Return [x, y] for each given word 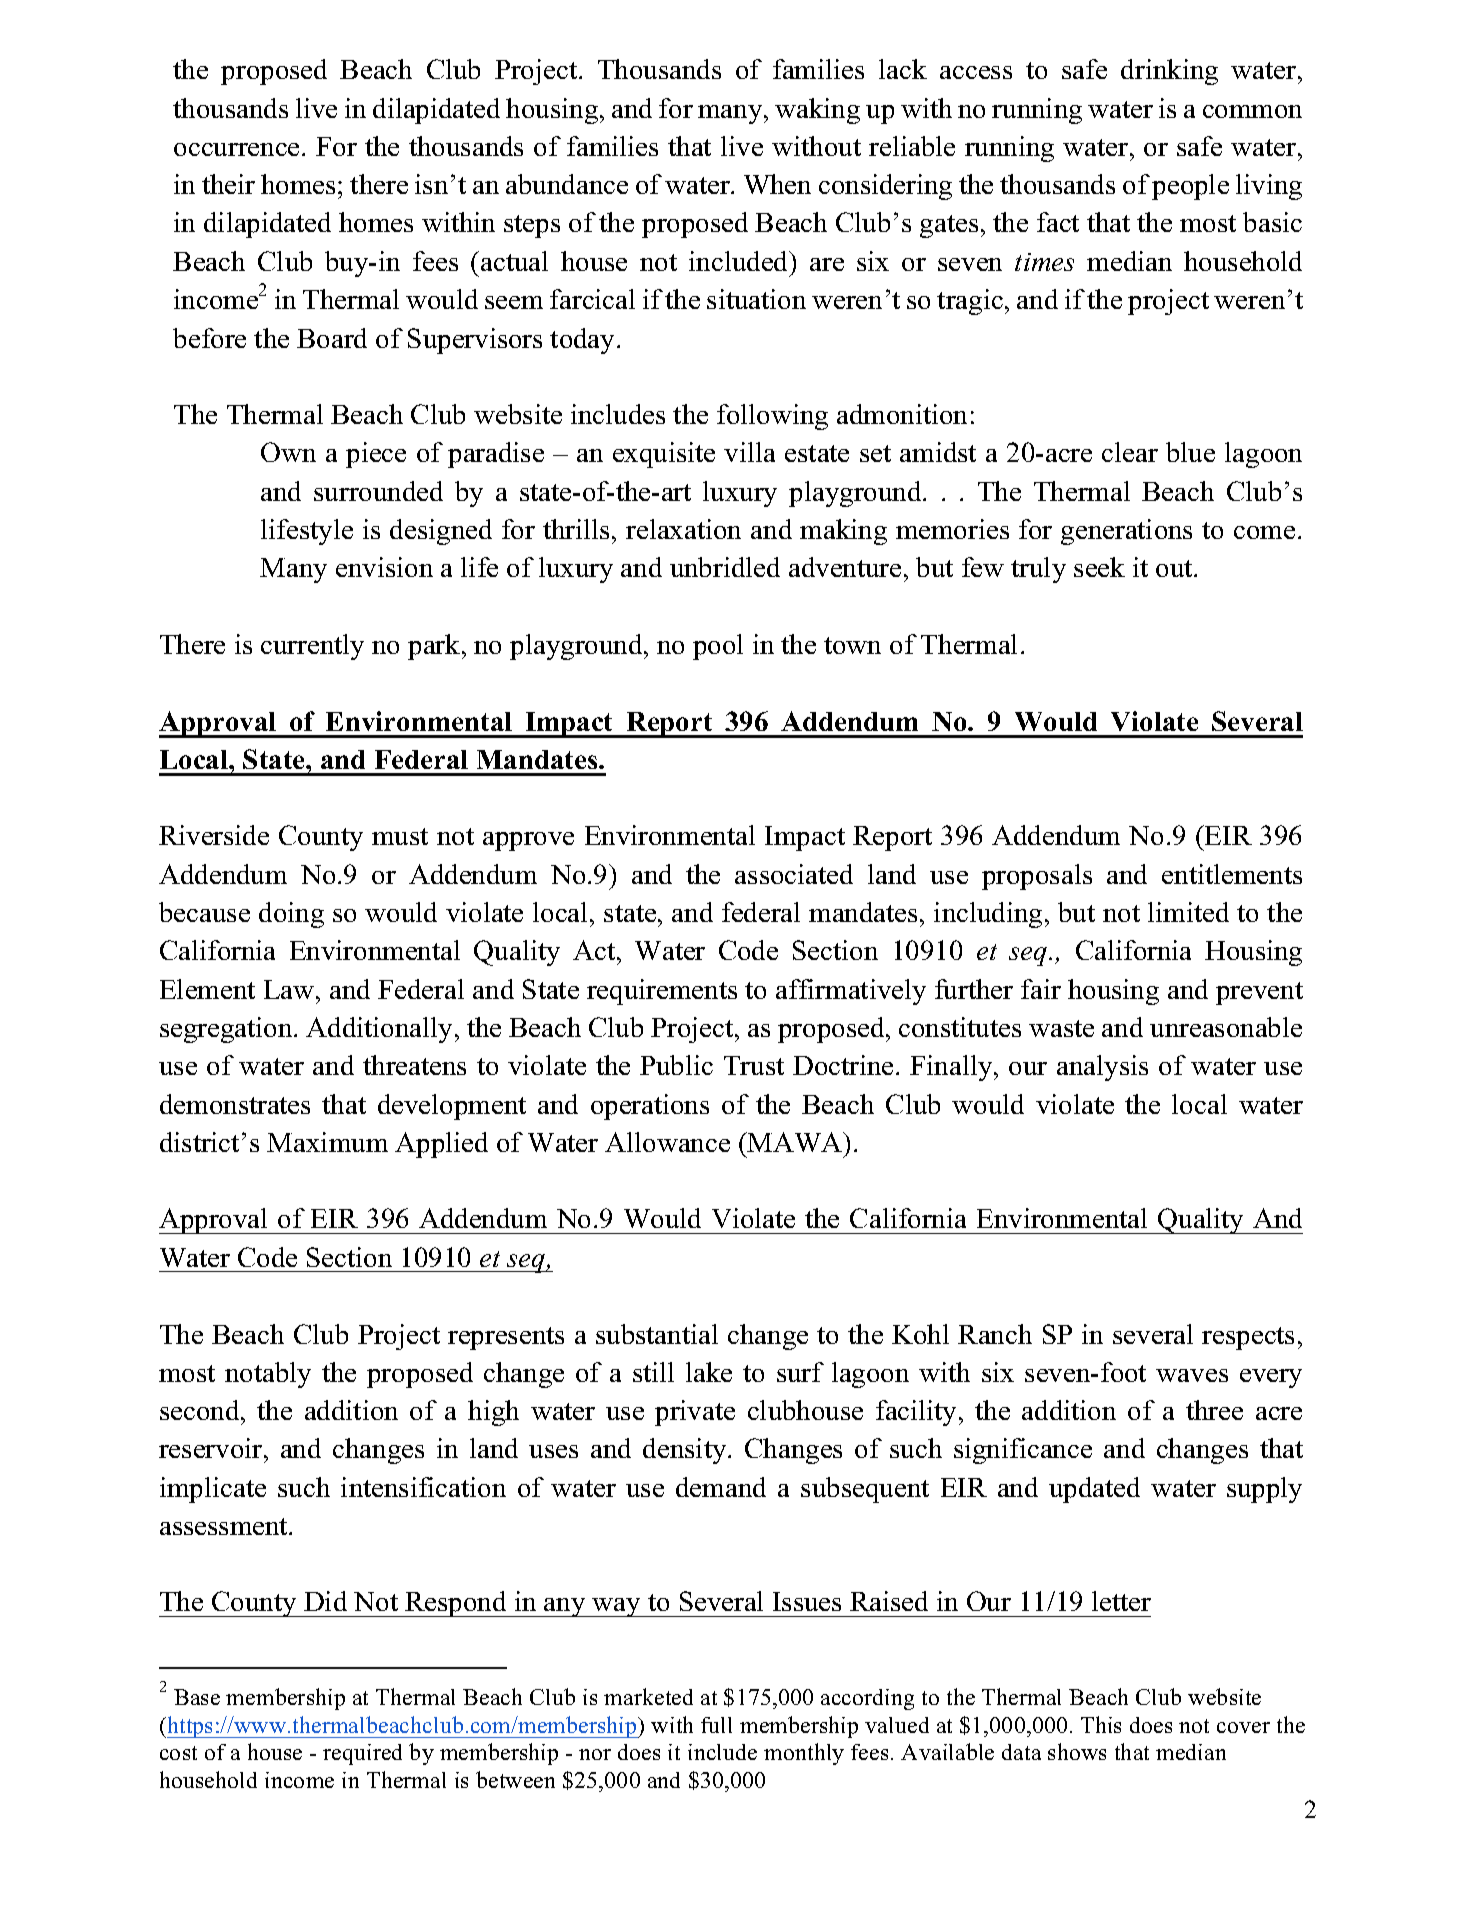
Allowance [667, 1142]
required [362, 1754]
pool [718, 647]
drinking [1169, 72]
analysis [1102, 1068]
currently [312, 647]
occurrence [236, 149]
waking [817, 111]
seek [1099, 567]
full [716, 1725]
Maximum [327, 1142]
